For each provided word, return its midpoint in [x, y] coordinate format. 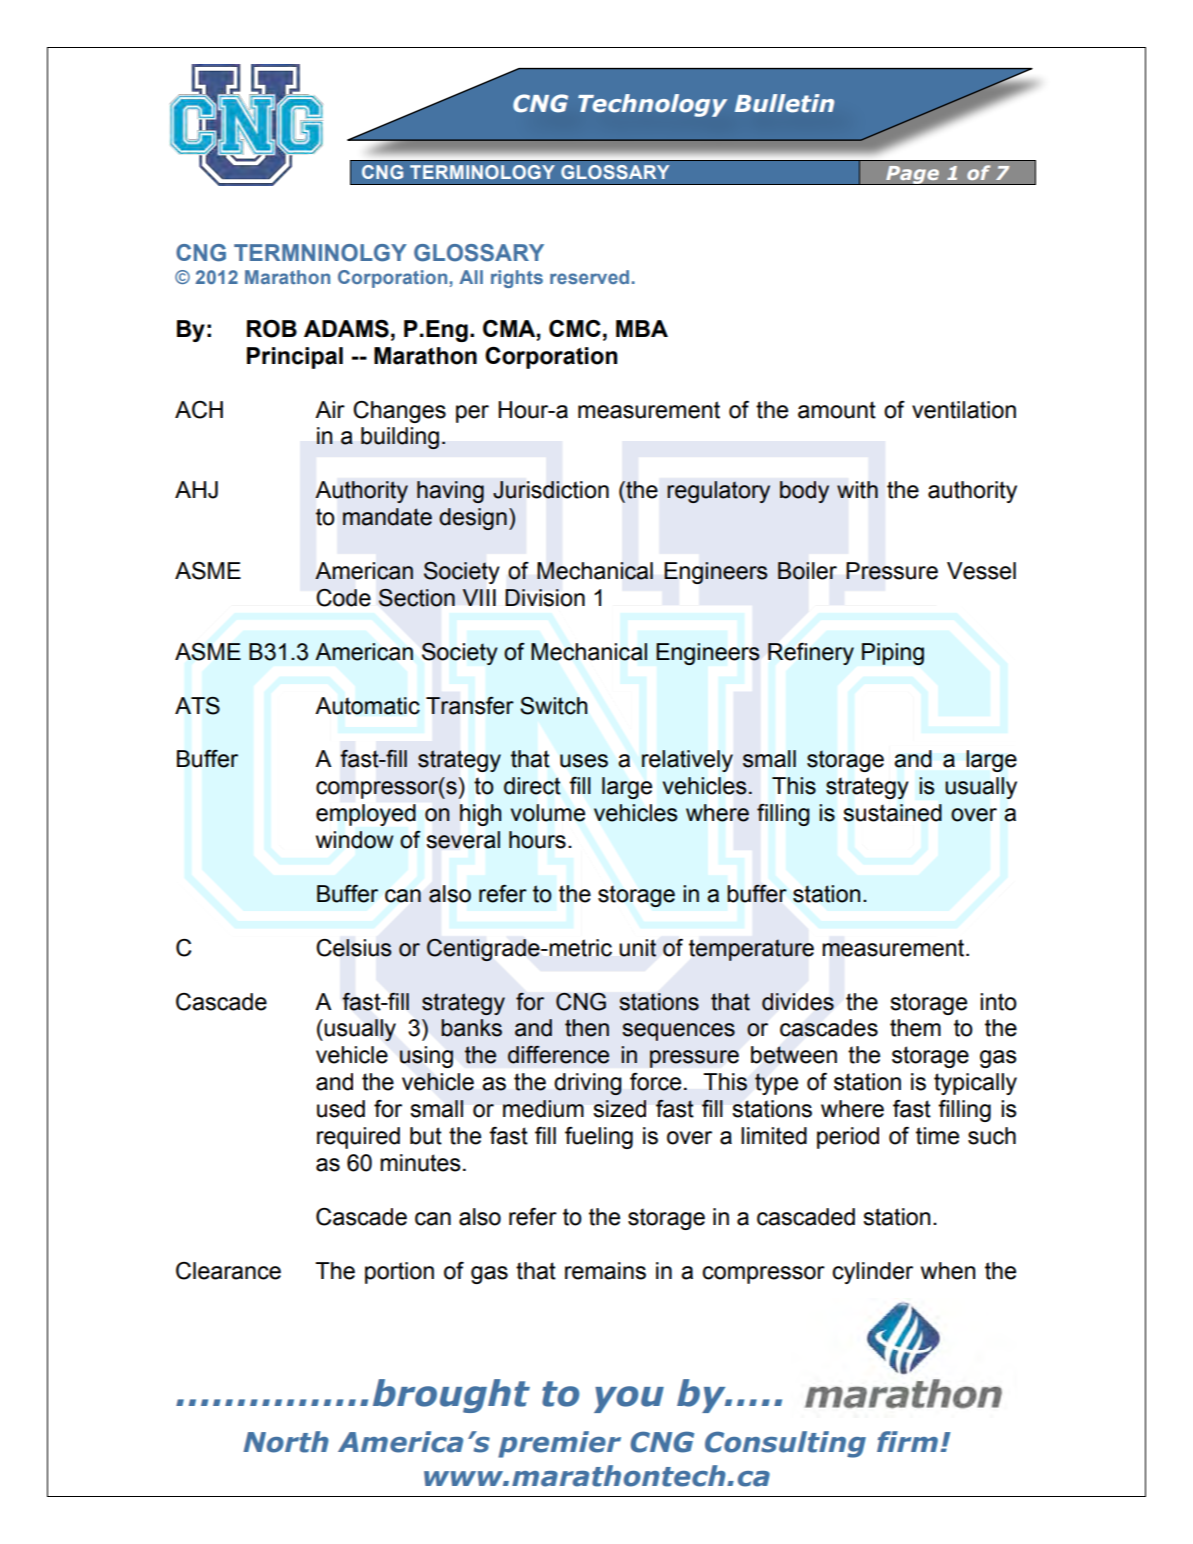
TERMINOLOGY [482, 172]
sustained [892, 813]
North [286, 1442]
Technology [652, 105]
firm [907, 1441]
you [629, 1399]
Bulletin [784, 103]
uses [584, 761]
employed [366, 815]
